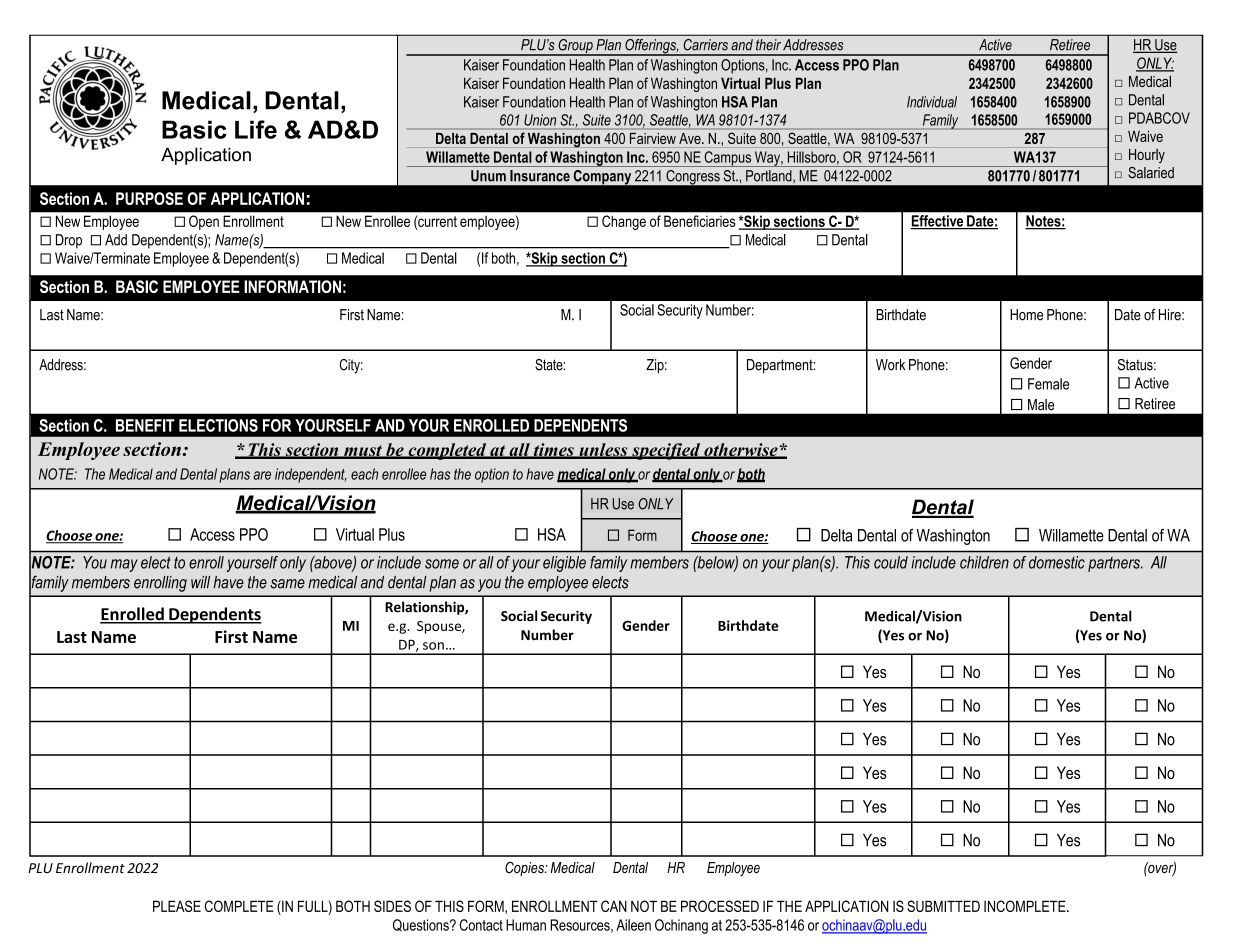 The image size is (1233, 952). I want to click on domestic, so click(1057, 562).
